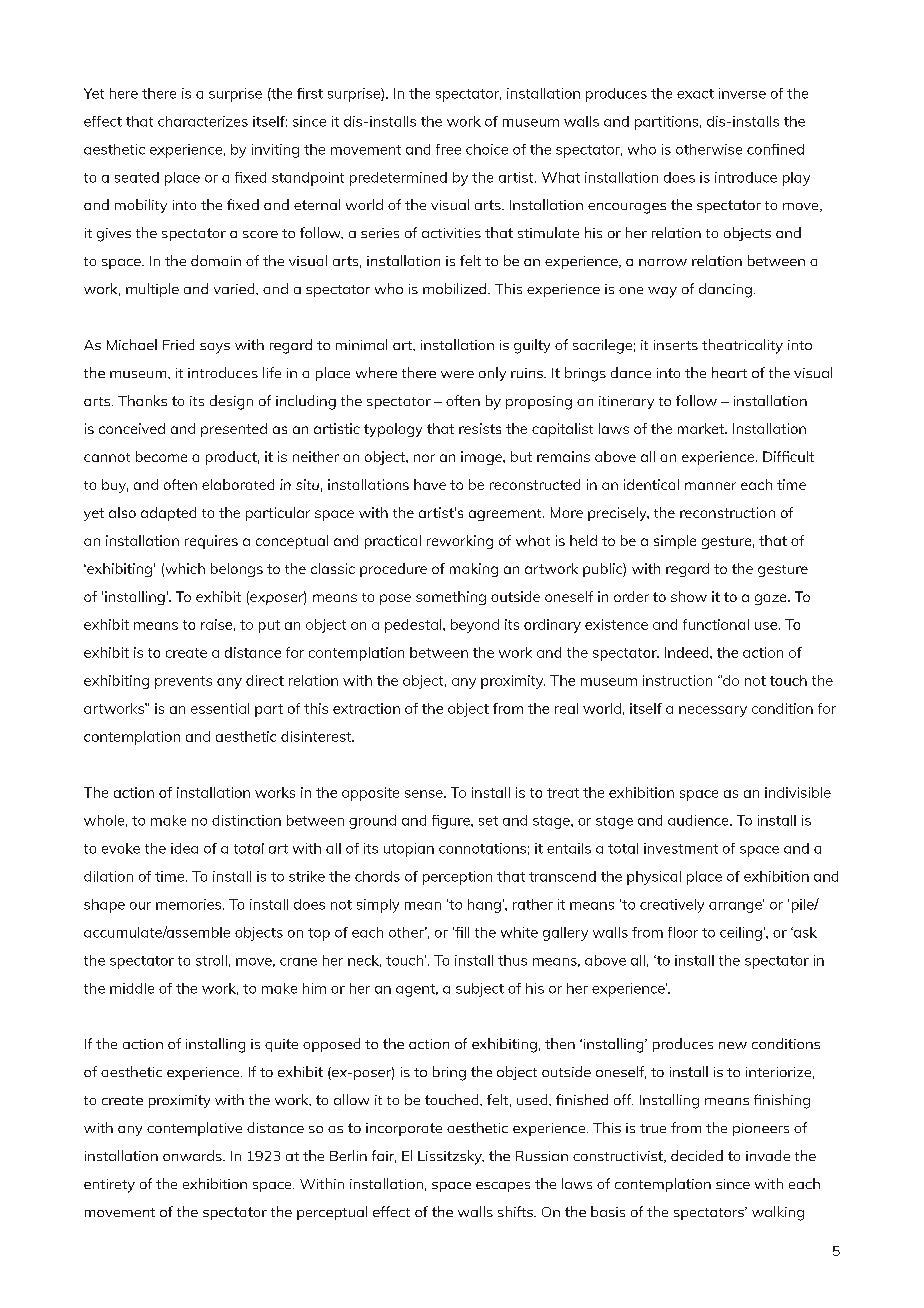 The image size is (924, 1308). Describe the element at coordinates (688, 652) in the image. I see `Indeed` at that location.
